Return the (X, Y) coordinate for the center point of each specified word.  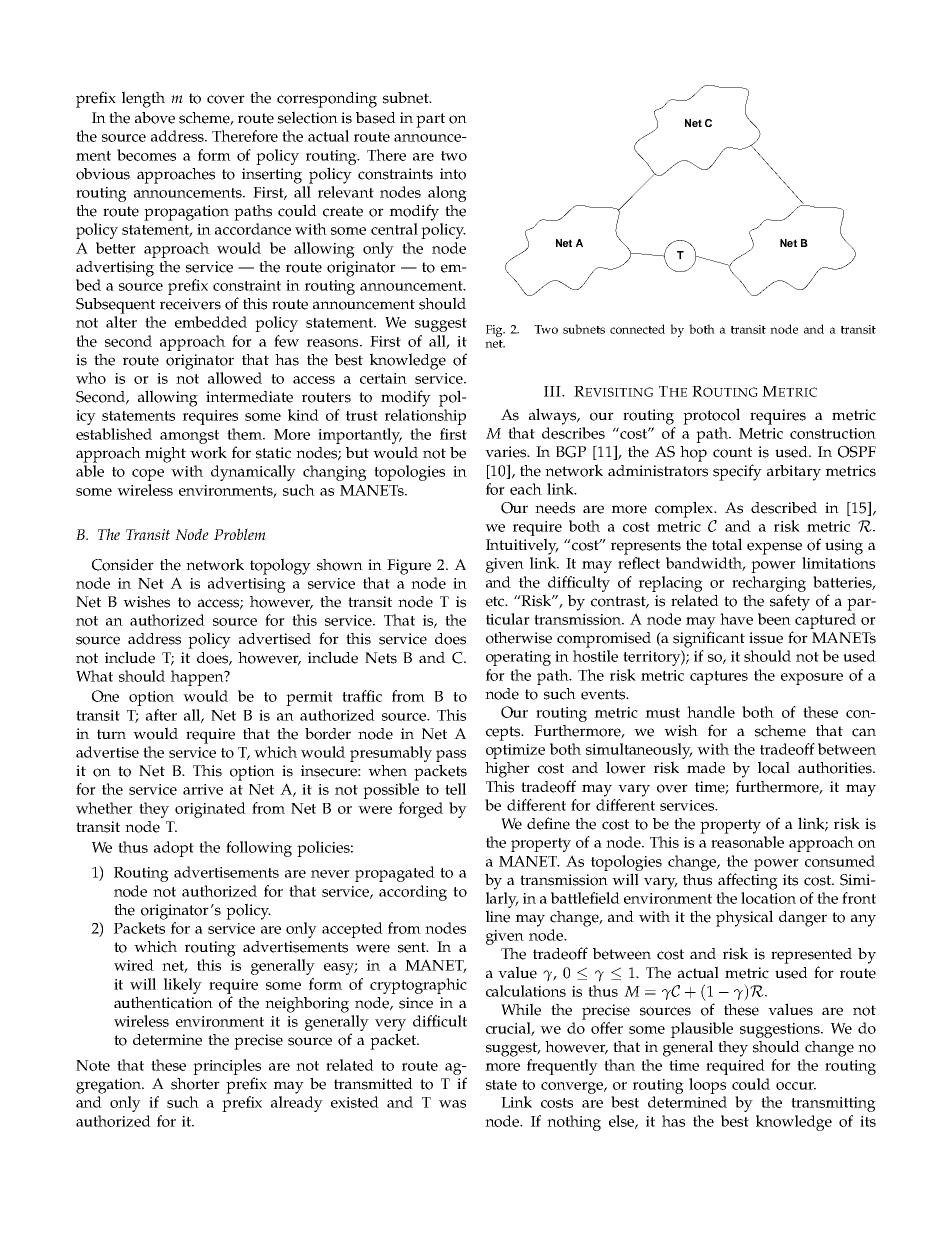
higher (507, 770)
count (732, 452)
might (165, 455)
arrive (203, 789)
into (453, 174)
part (430, 120)
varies (507, 452)
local (774, 767)
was (452, 1104)
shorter (195, 1084)
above (155, 118)
